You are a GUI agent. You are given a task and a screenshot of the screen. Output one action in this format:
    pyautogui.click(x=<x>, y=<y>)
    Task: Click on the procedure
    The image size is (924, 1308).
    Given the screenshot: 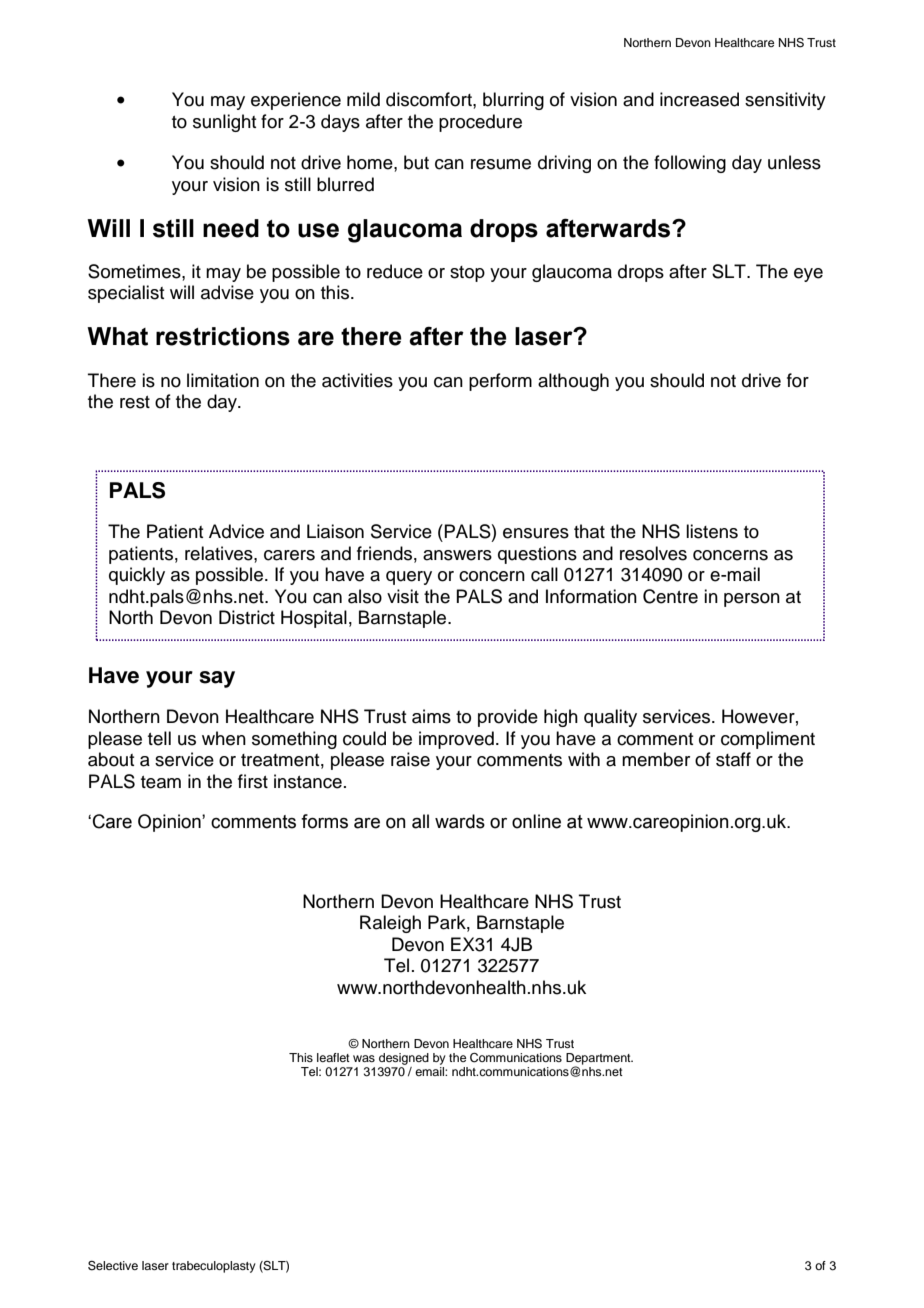 What is the action you would take?
    pyautogui.click(x=480, y=123)
